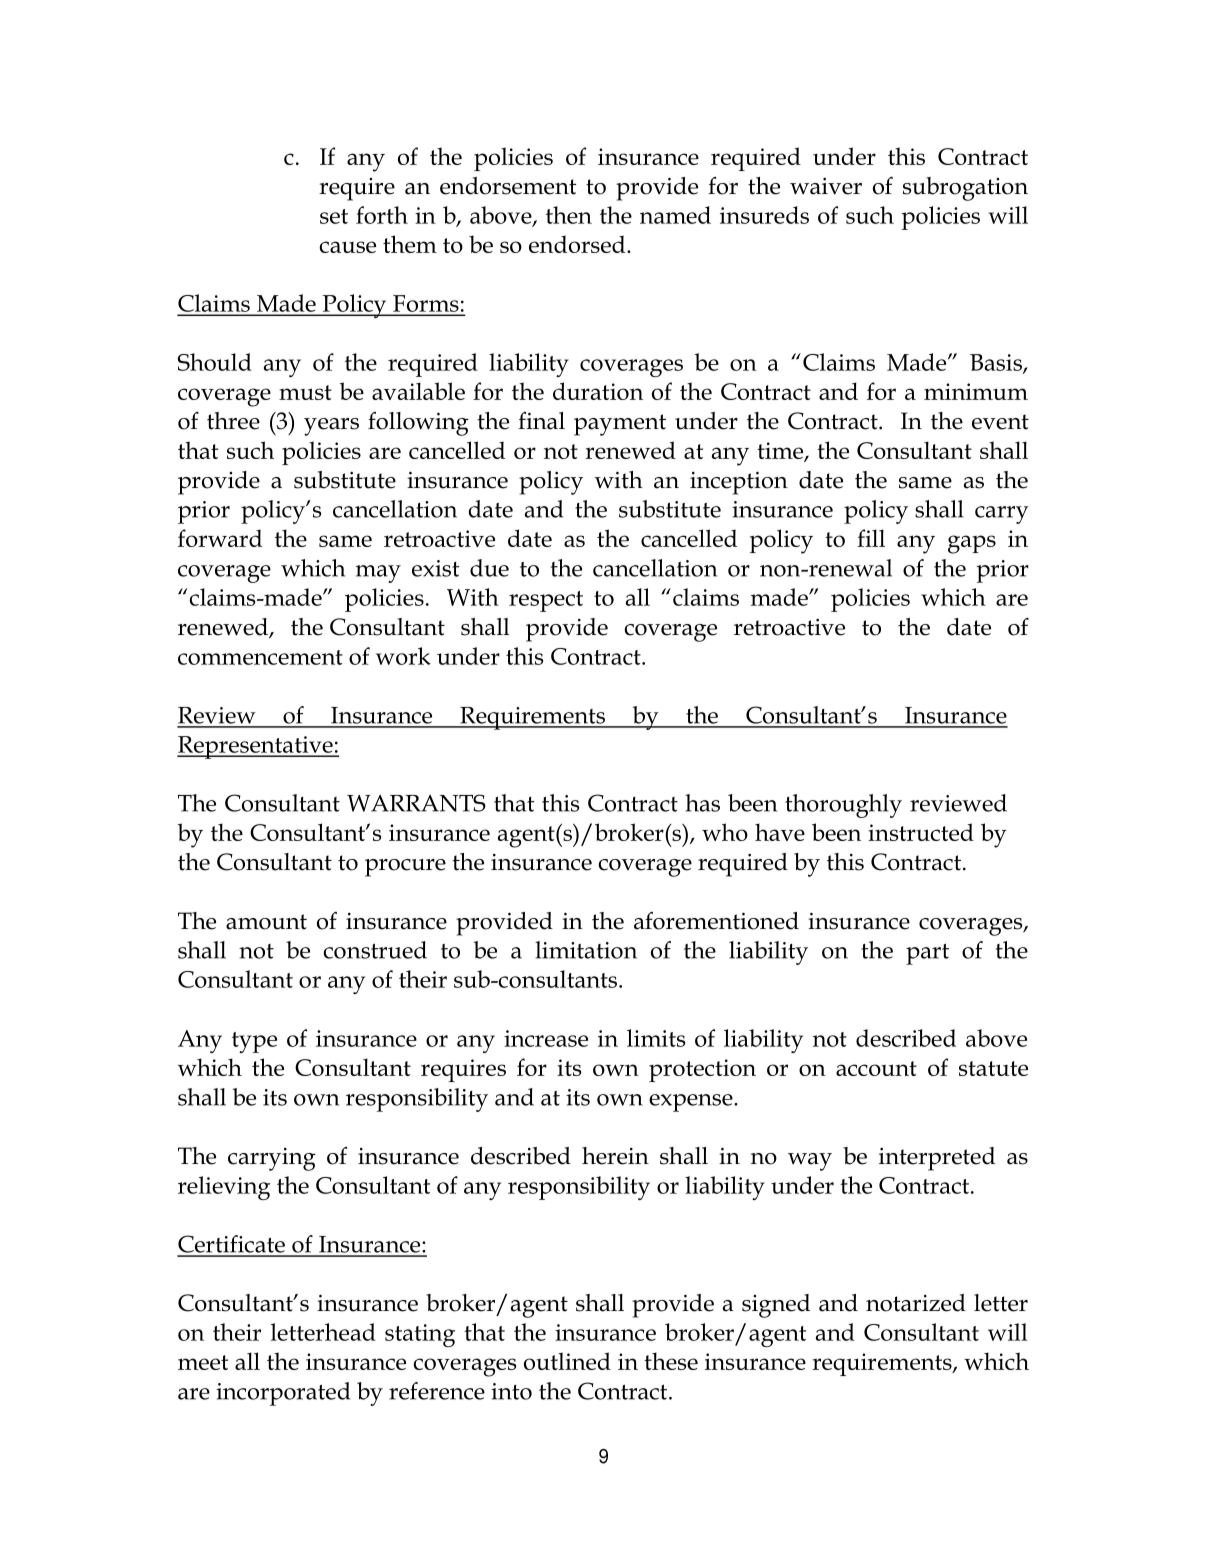 Image resolution: width=1206 pixels, height=1561 pixels. What do you see at coordinates (569, 215) in the screenshot?
I see `then` at bounding box center [569, 215].
